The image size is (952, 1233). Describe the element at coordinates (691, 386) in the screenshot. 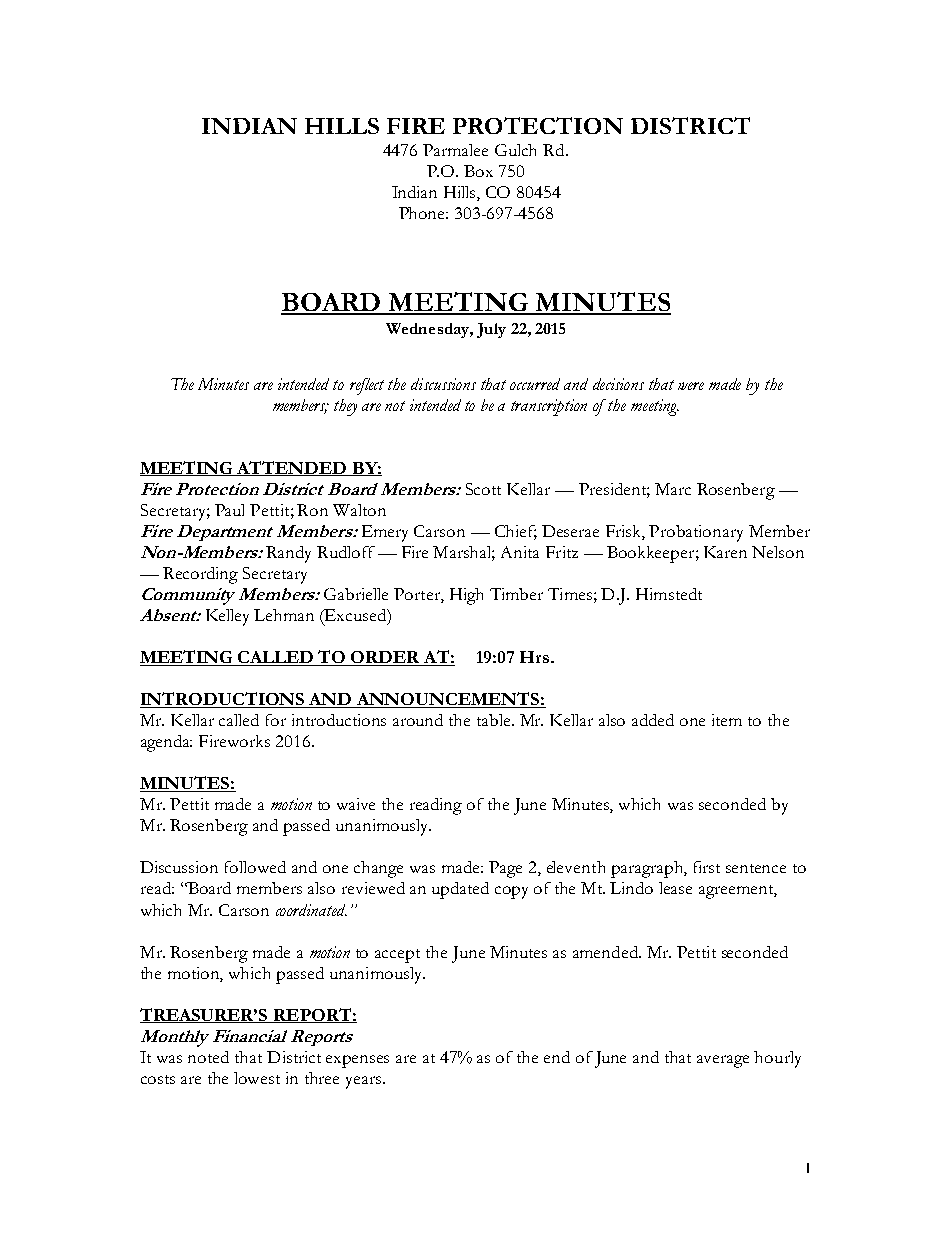

I see `were` at that location.
